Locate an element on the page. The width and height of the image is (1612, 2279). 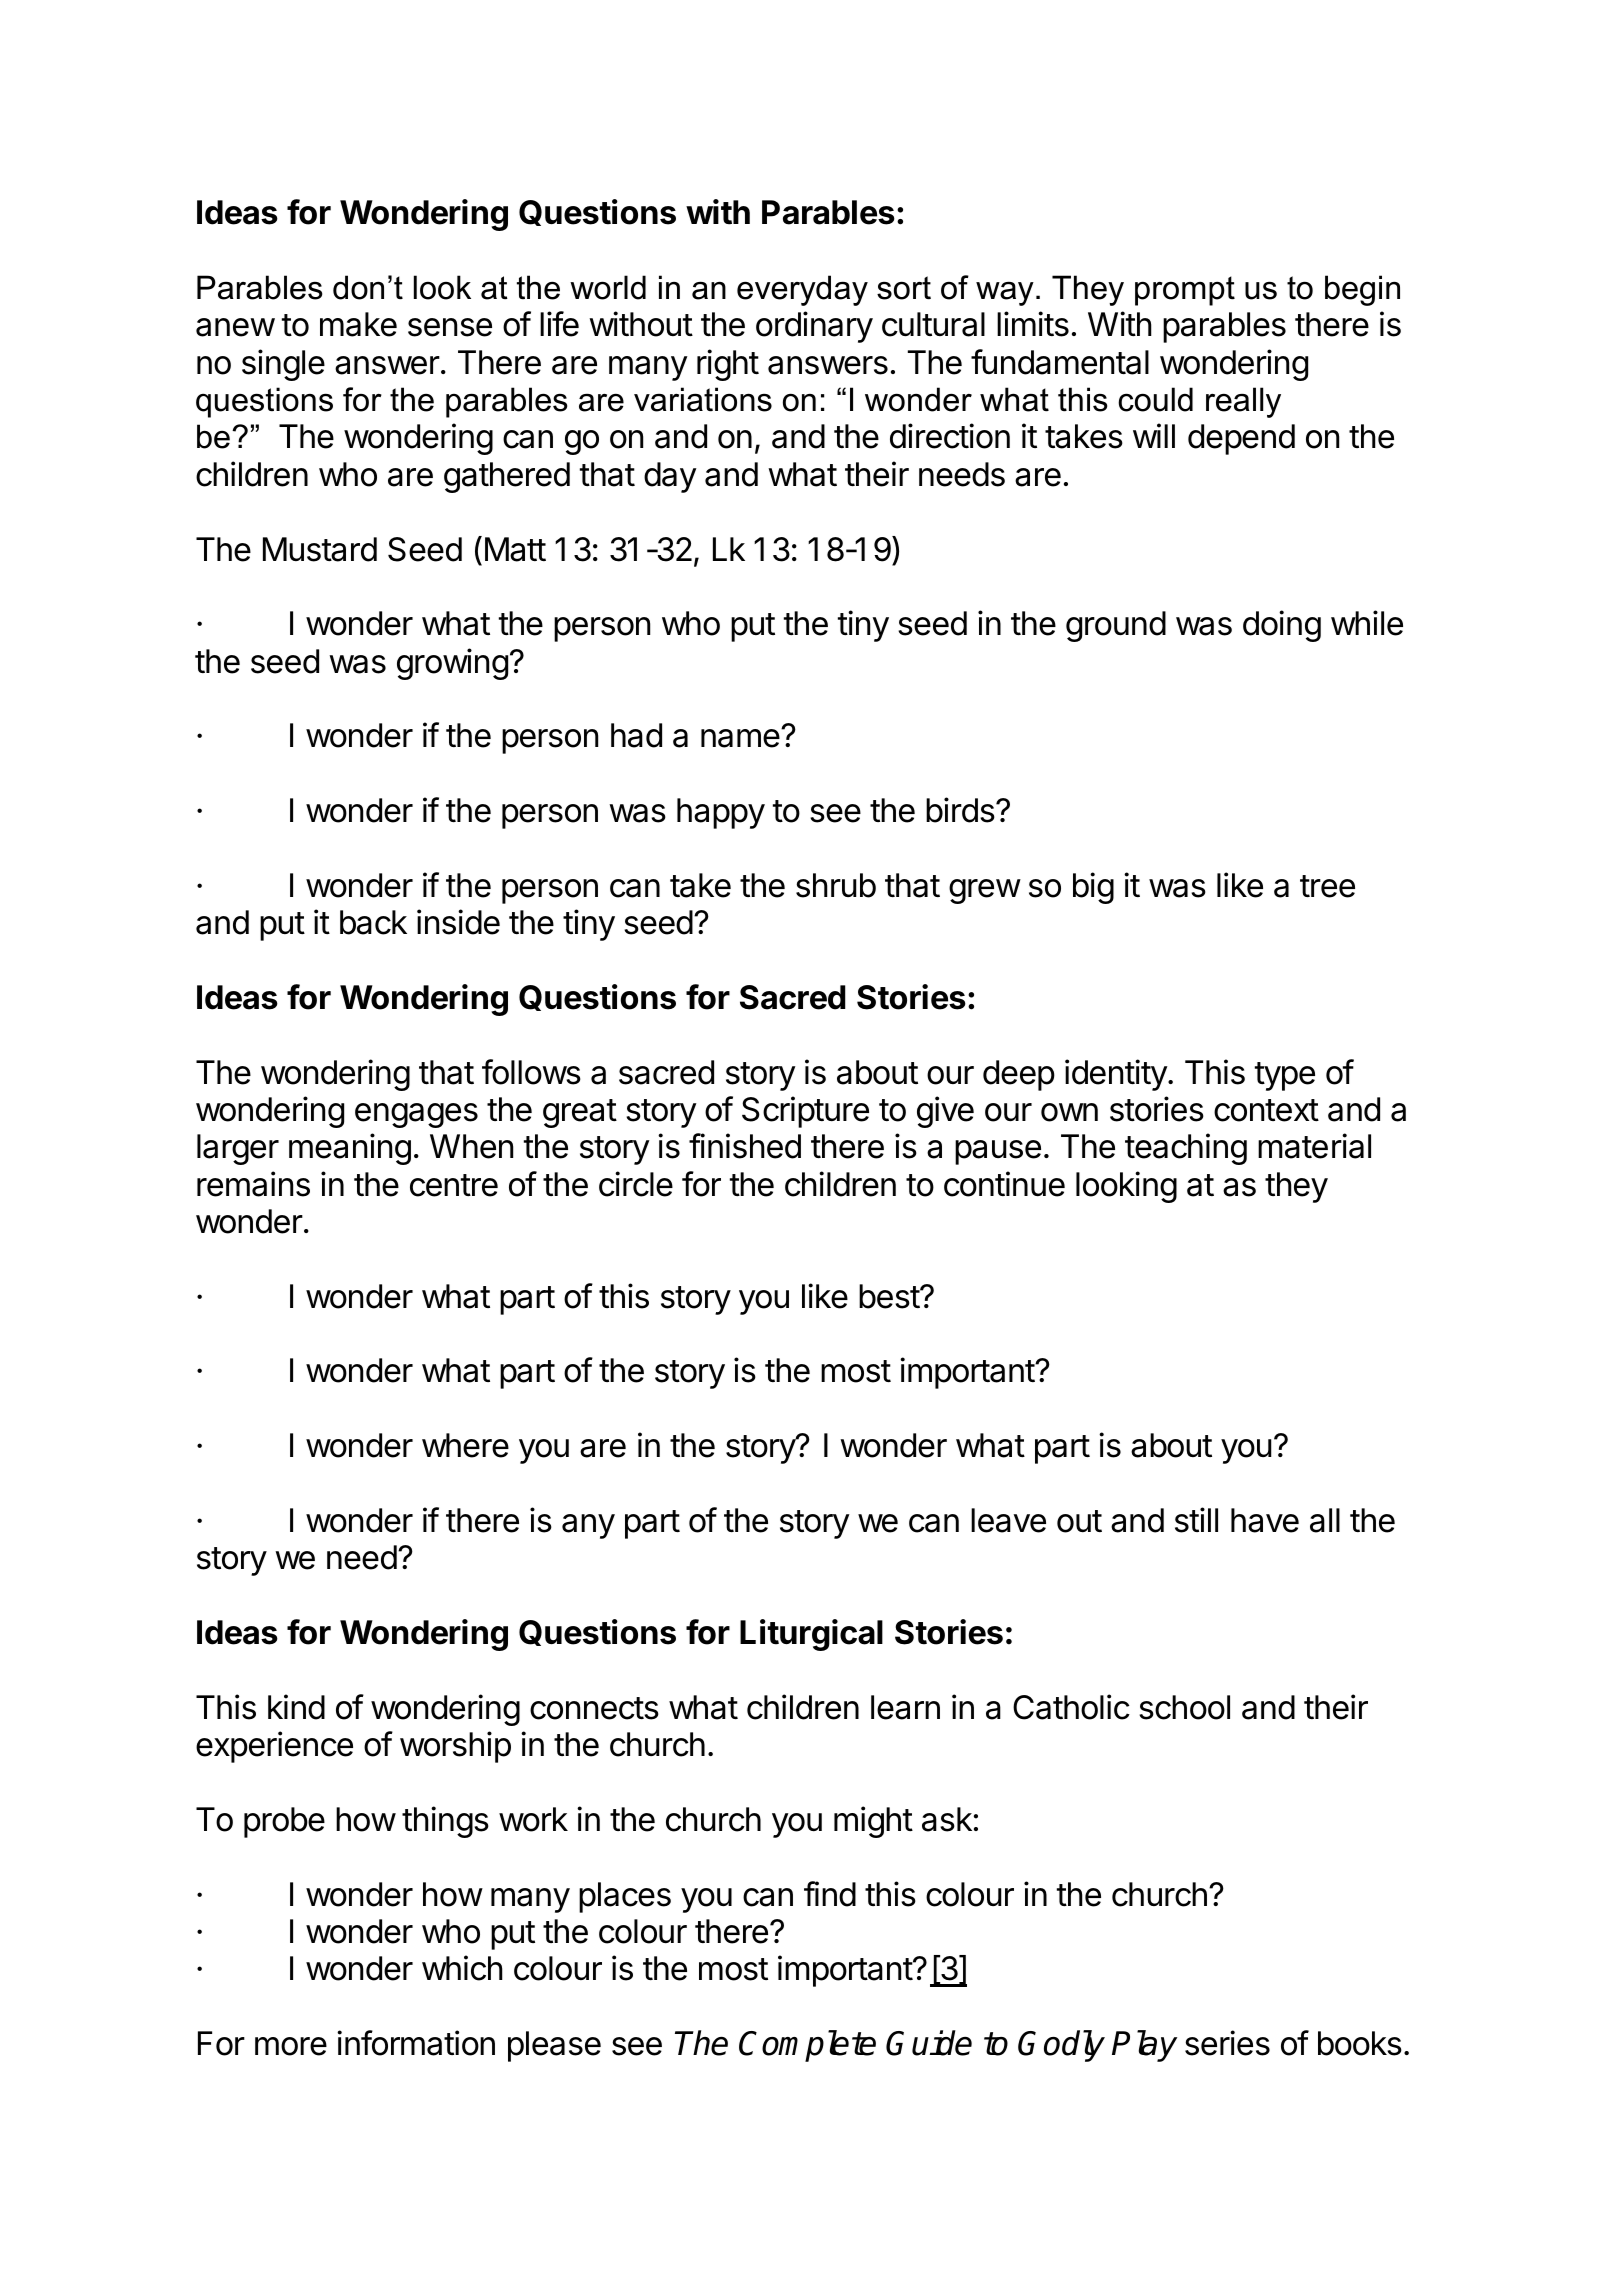
information is located at coordinates (416, 2043).
